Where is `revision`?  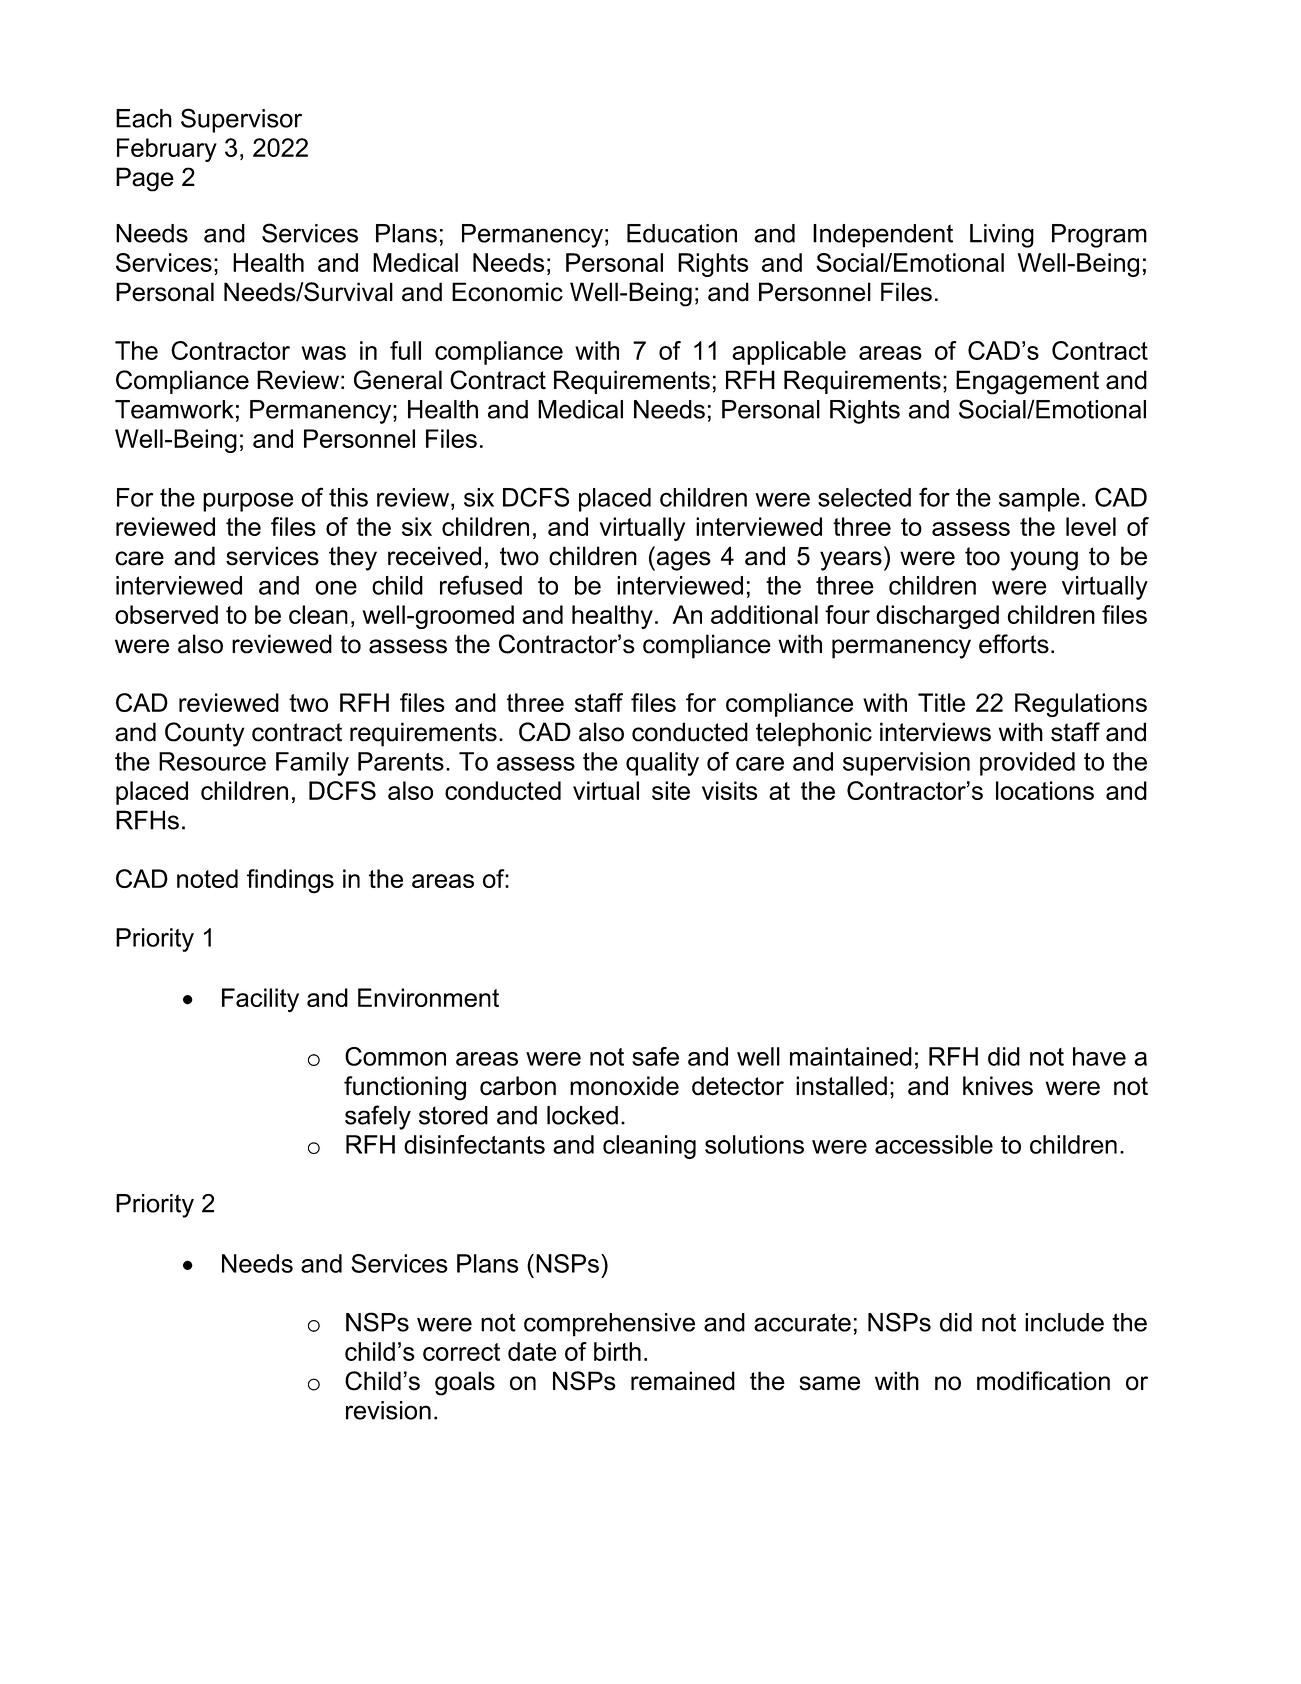
revision is located at coordinates (388, 1410).
